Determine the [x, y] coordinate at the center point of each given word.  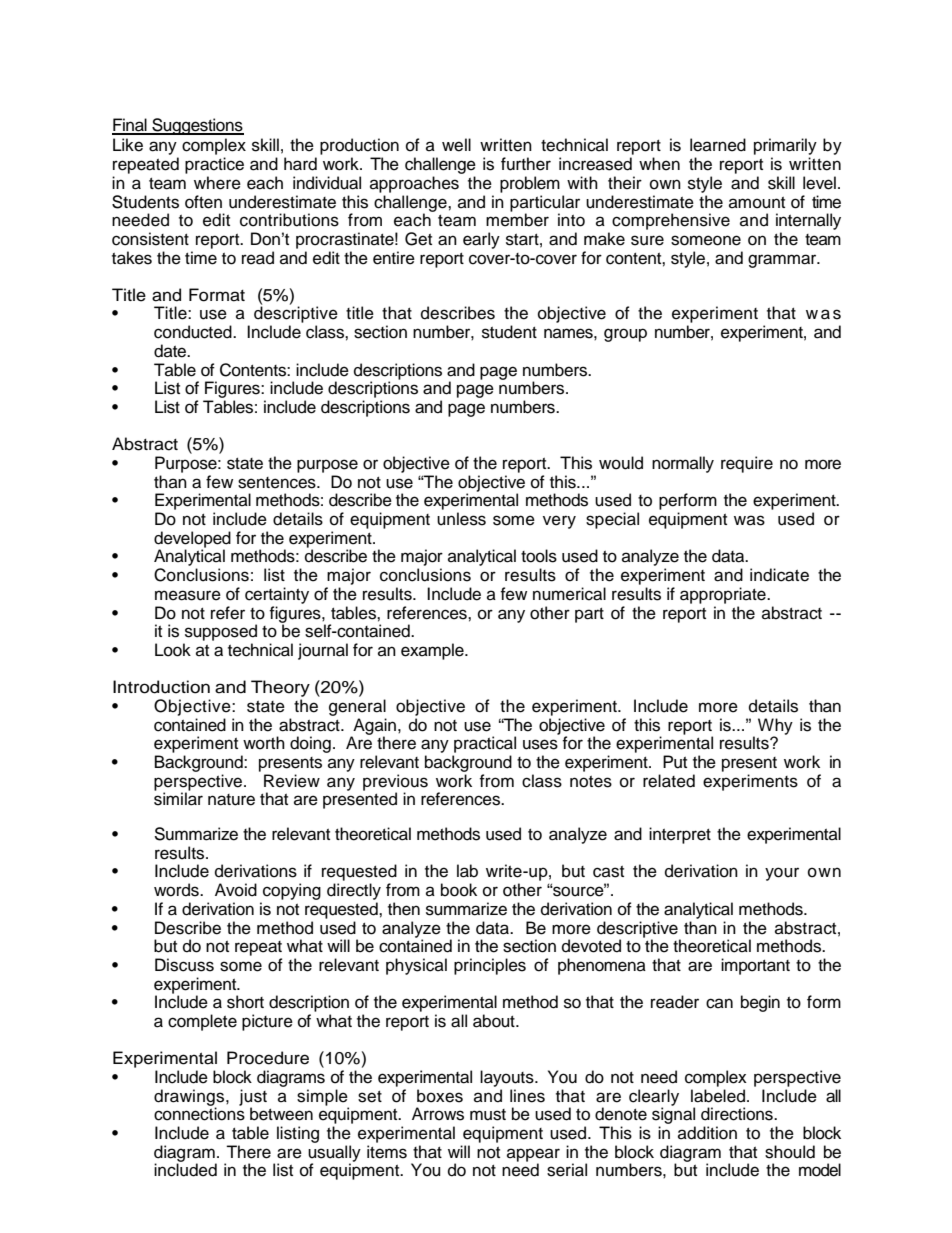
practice [214, 165]
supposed [221, 632]
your [782, 874]
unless [461, 519]
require [747, 464]
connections [199, 1114]
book [459, 890]
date [171, 351]
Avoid [236, 890]
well [456, 145]
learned [718, 145]
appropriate [724, 595]
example [433, 651]
